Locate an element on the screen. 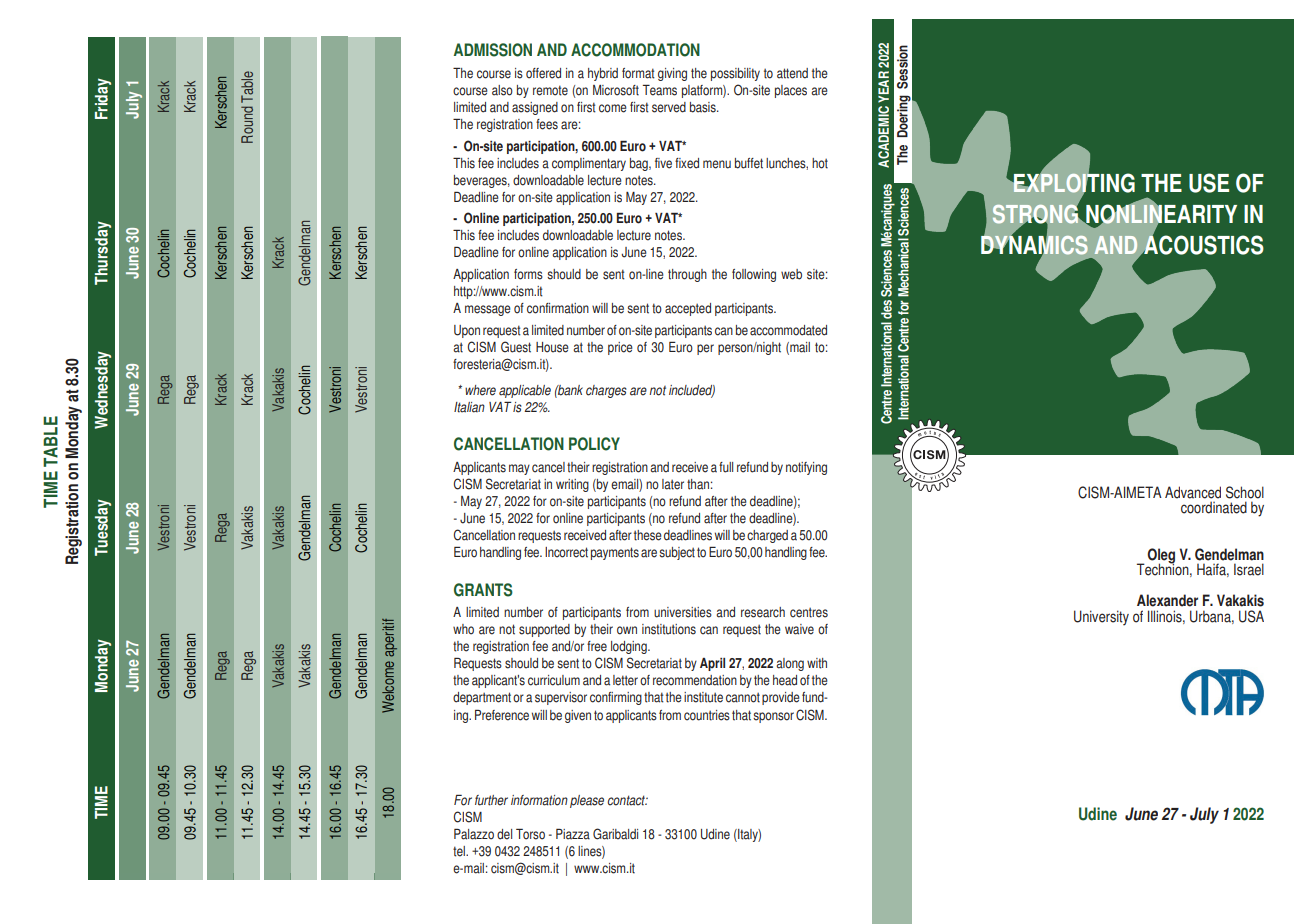 The height and width of the screenshot is (924, 1308). hot is located at coordinates (820, 163).
